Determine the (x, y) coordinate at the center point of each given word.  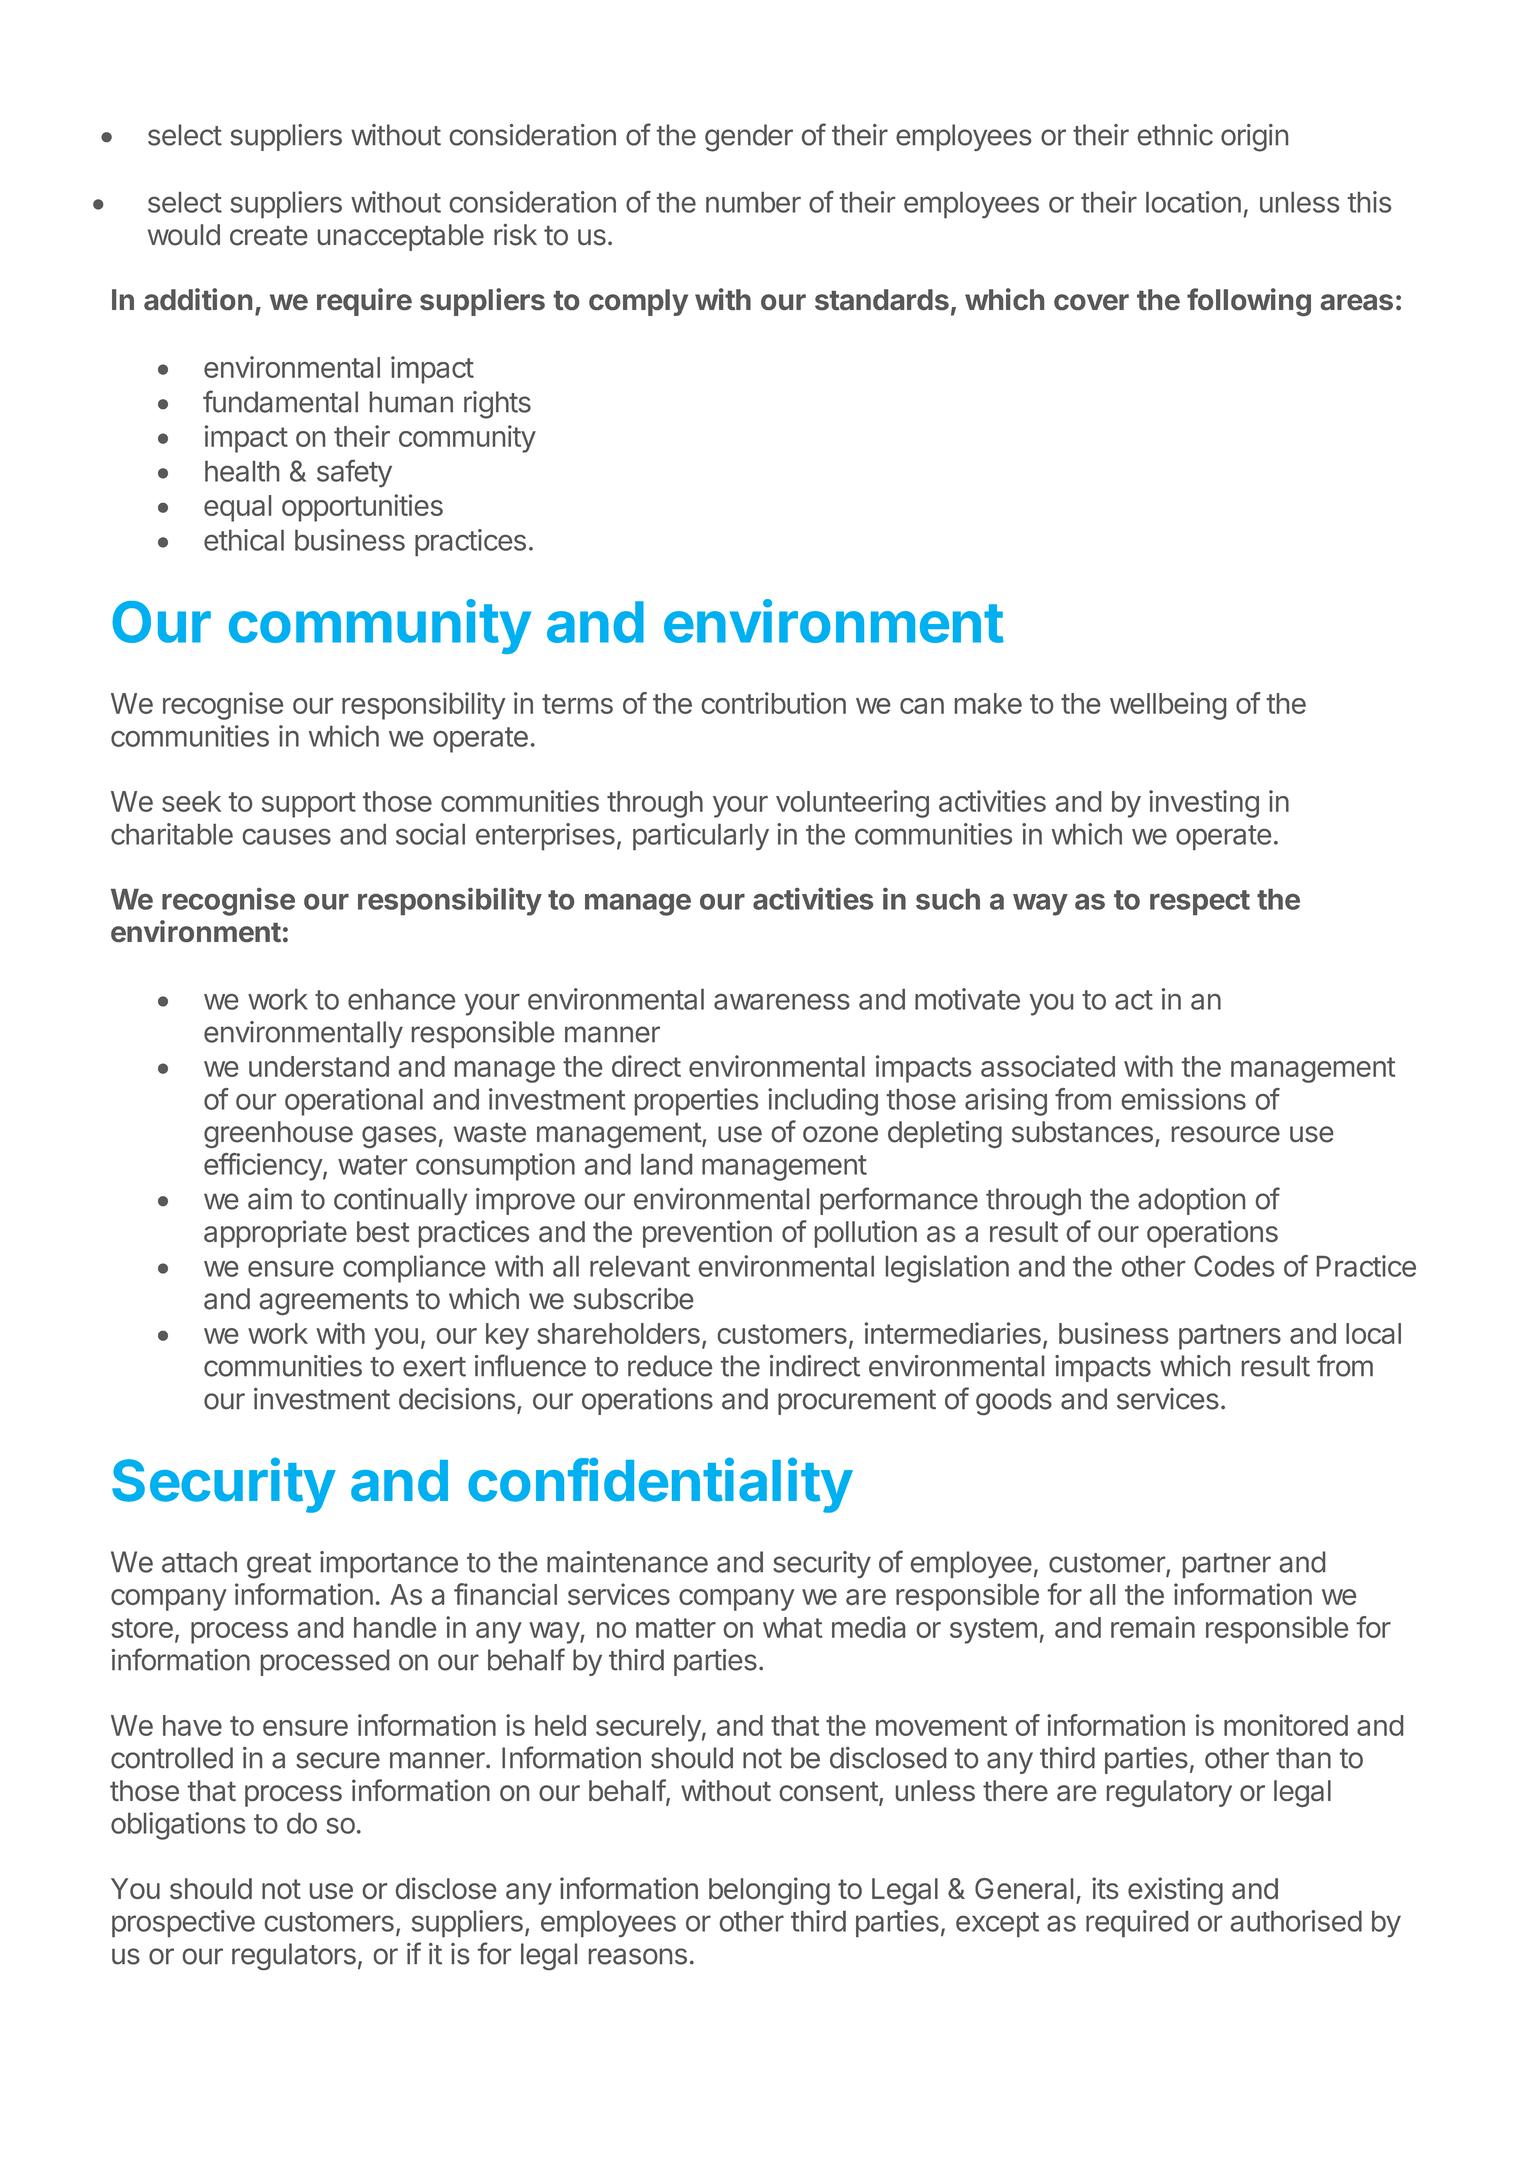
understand (319, 1066)
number (753, 202)
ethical (244, 540)
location (1193, 202)
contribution (774, 703)
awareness (782, 1002)
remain (1153, 1627)
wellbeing (1168, 706)
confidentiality (660, 1485)
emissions (1184, 1099)
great (279, 1566)
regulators (294, 1956)
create (268, 236)
